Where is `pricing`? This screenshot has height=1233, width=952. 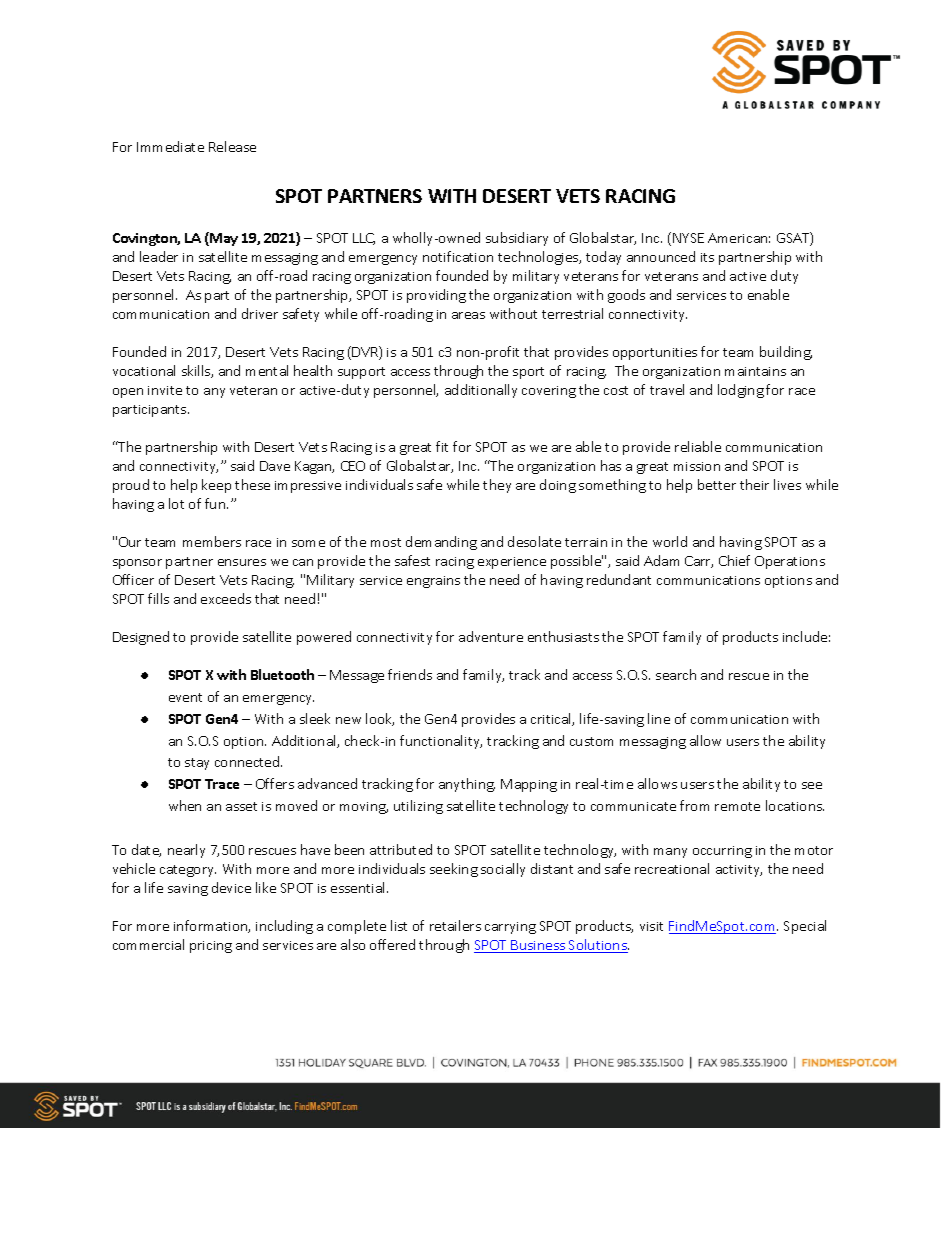
pricing is located at coordinates (211, 947).
